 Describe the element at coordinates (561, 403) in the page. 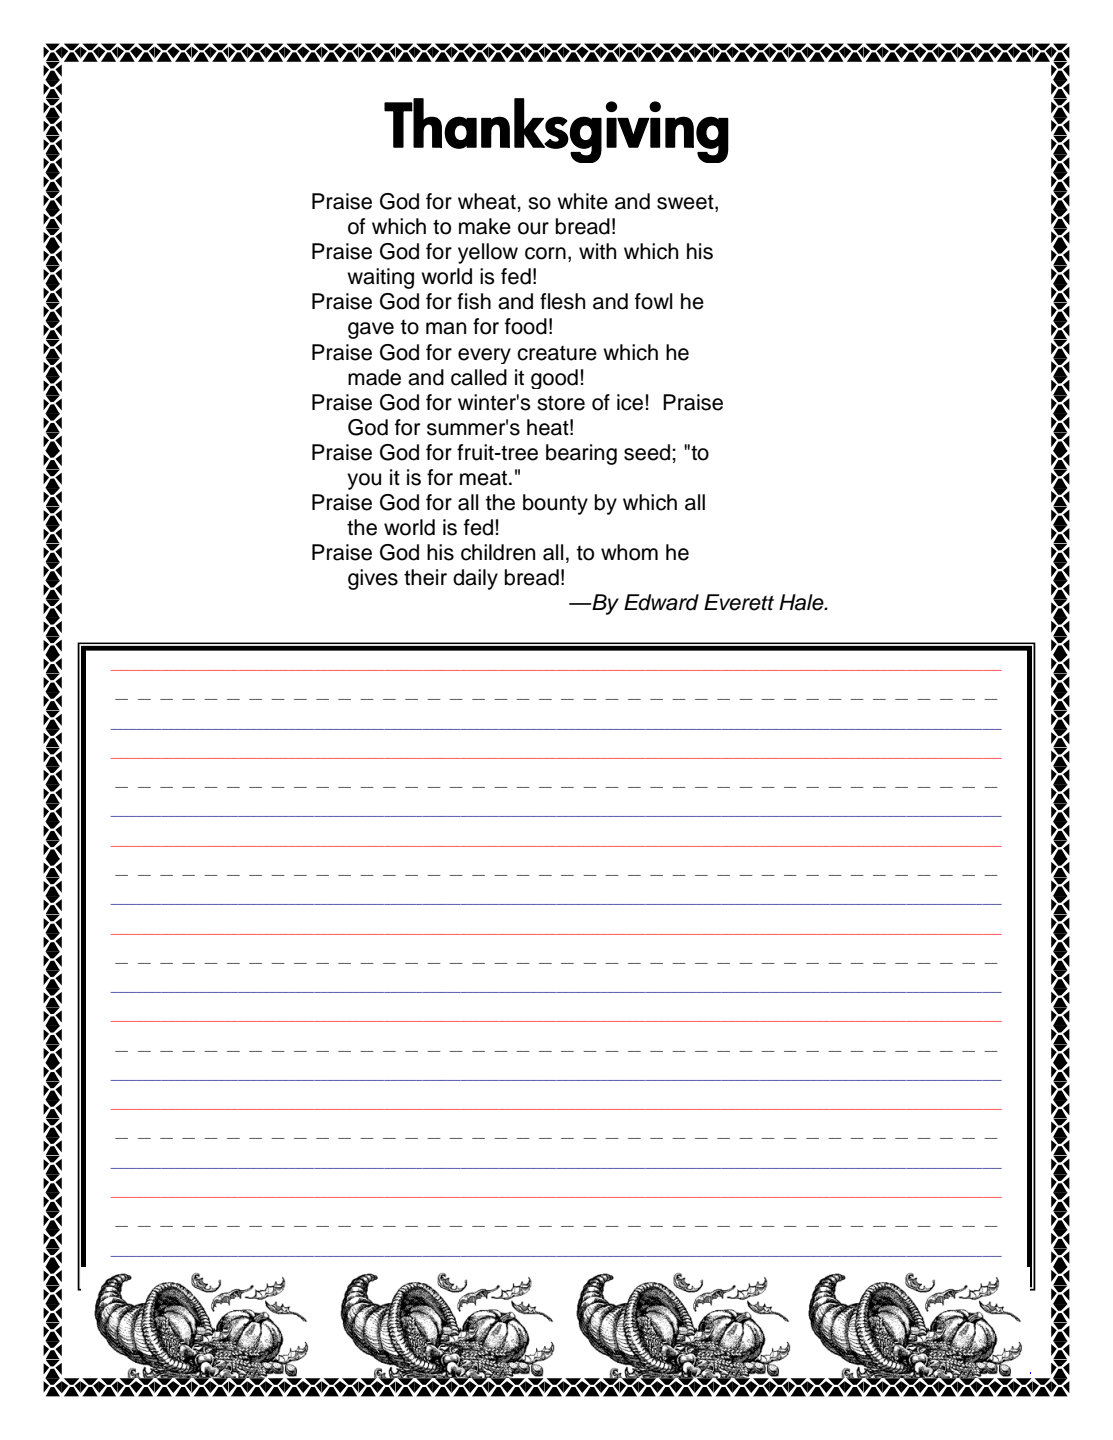

I see `store` at that location.
